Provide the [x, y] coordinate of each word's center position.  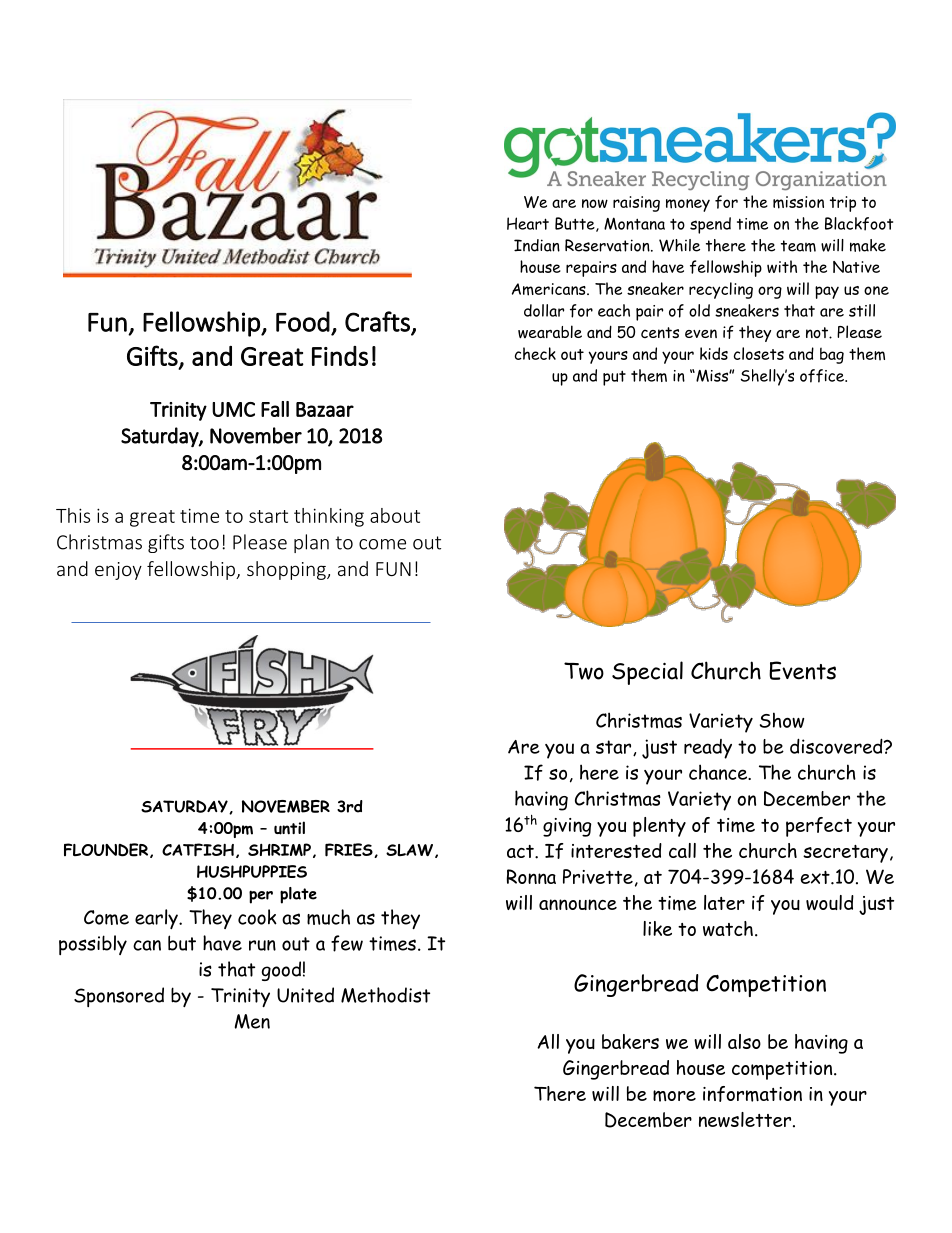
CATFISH [198, 850]
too [204, 543]
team [798, 246]
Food [303, 321]
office [823, 376]
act [521, 851]
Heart [528, 223]
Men [252, 1021]
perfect [819, 827]
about [395, 515]
